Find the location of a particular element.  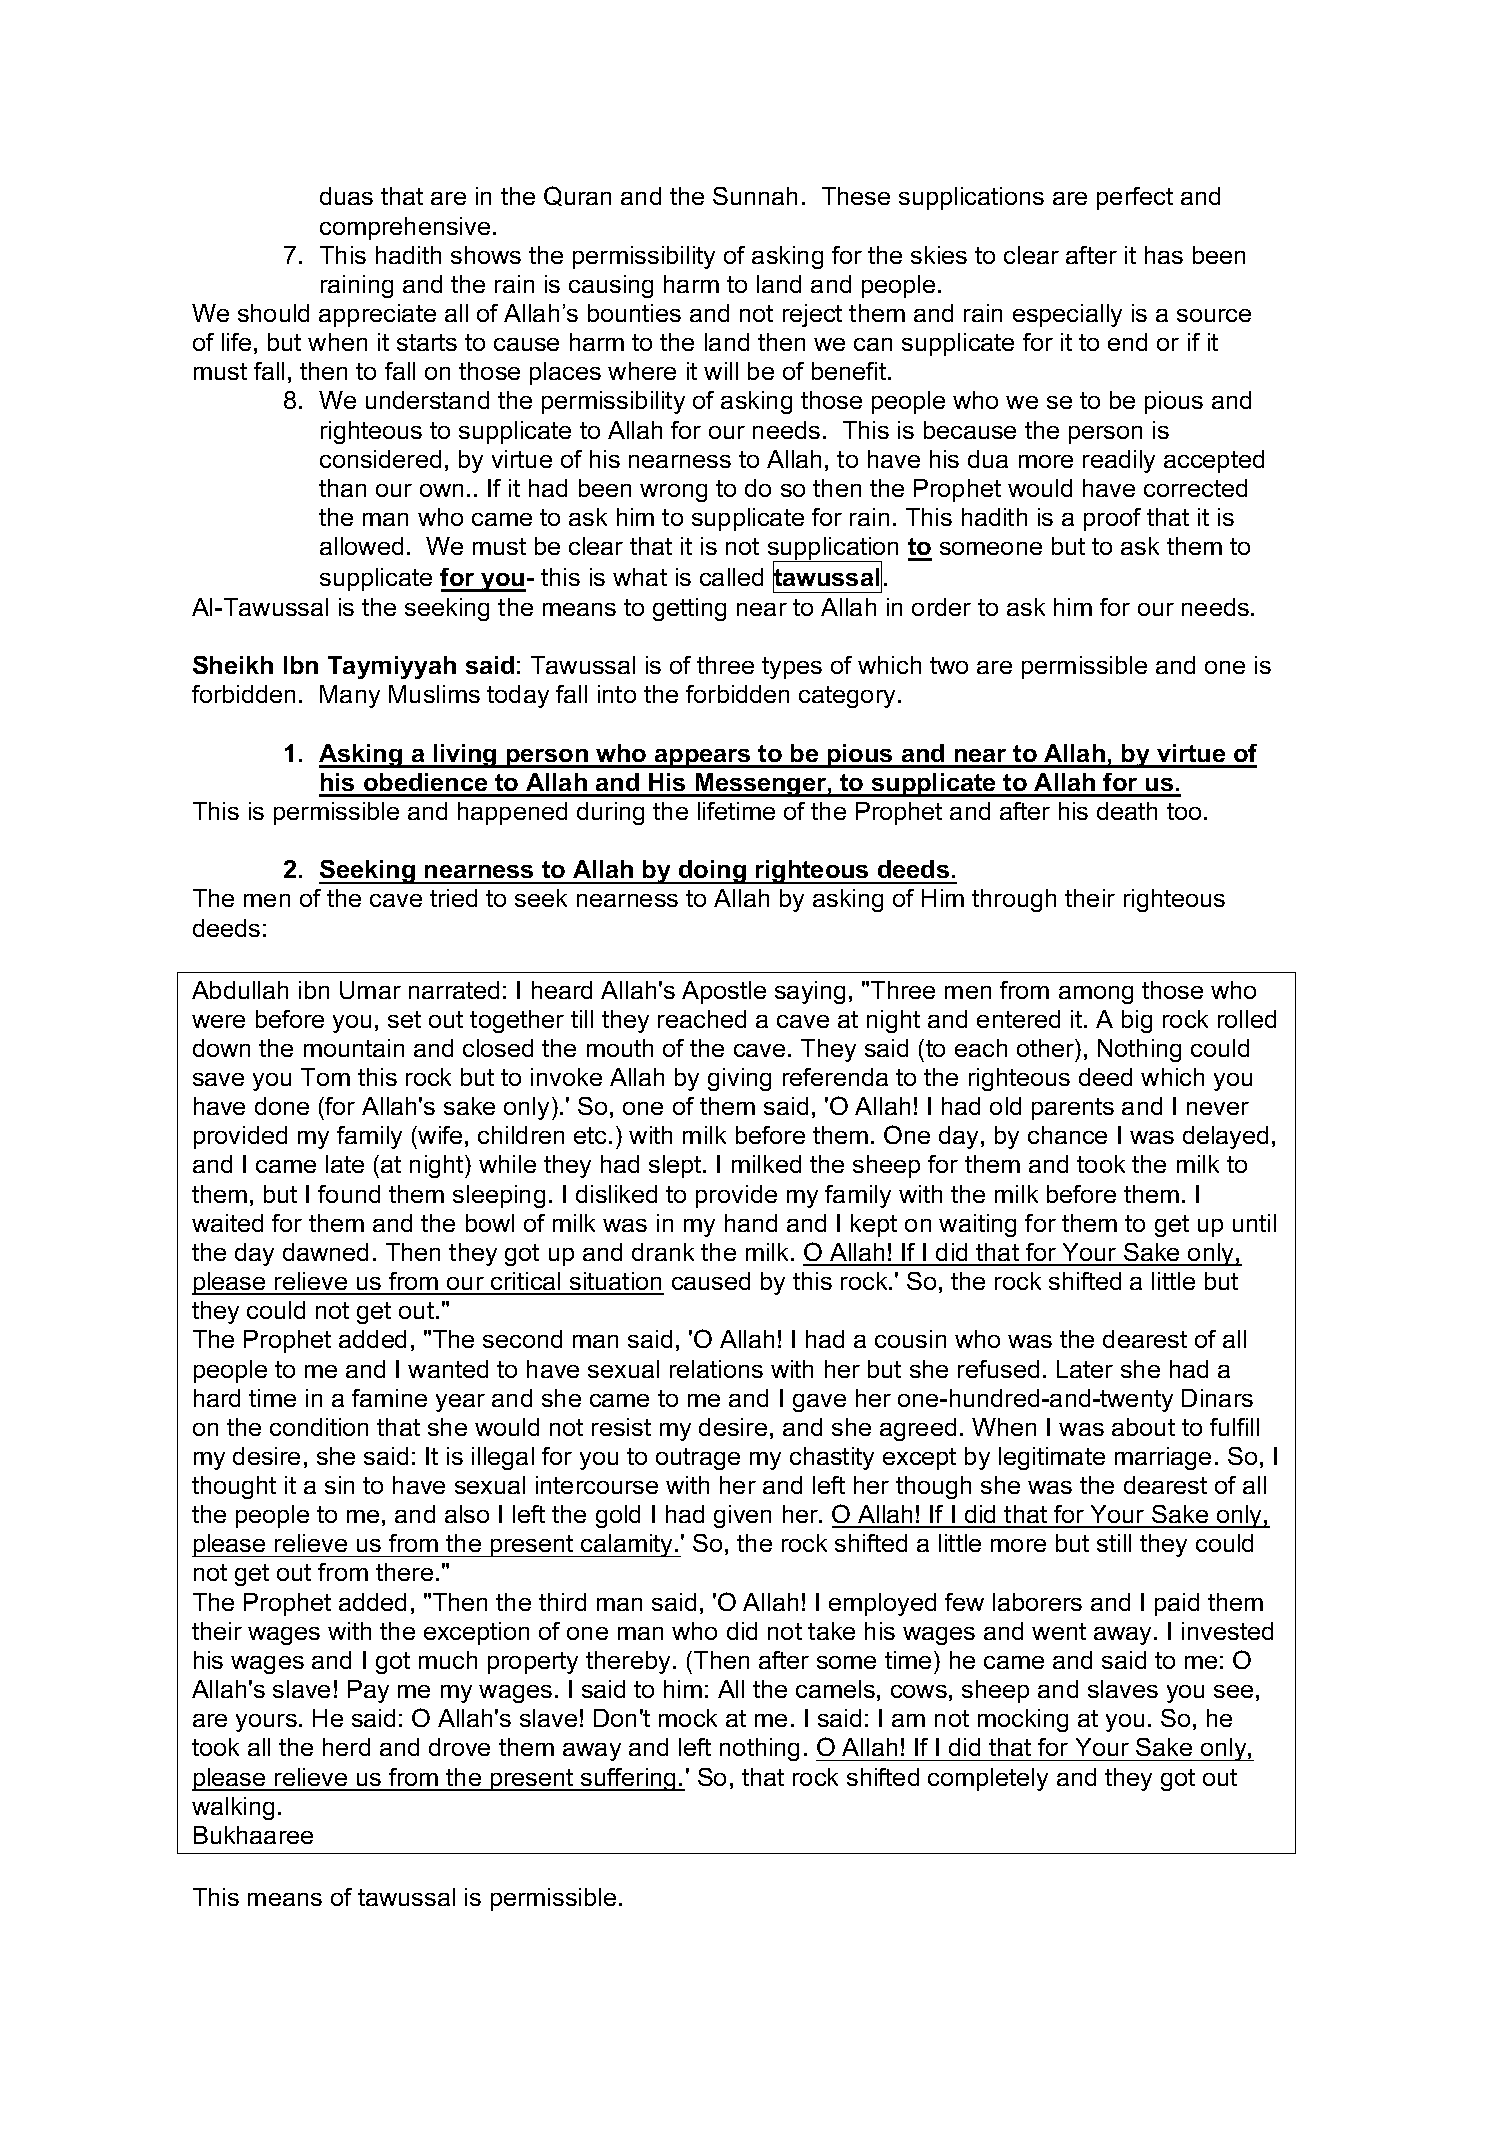

big is located at coordinates (1137, 1021).
